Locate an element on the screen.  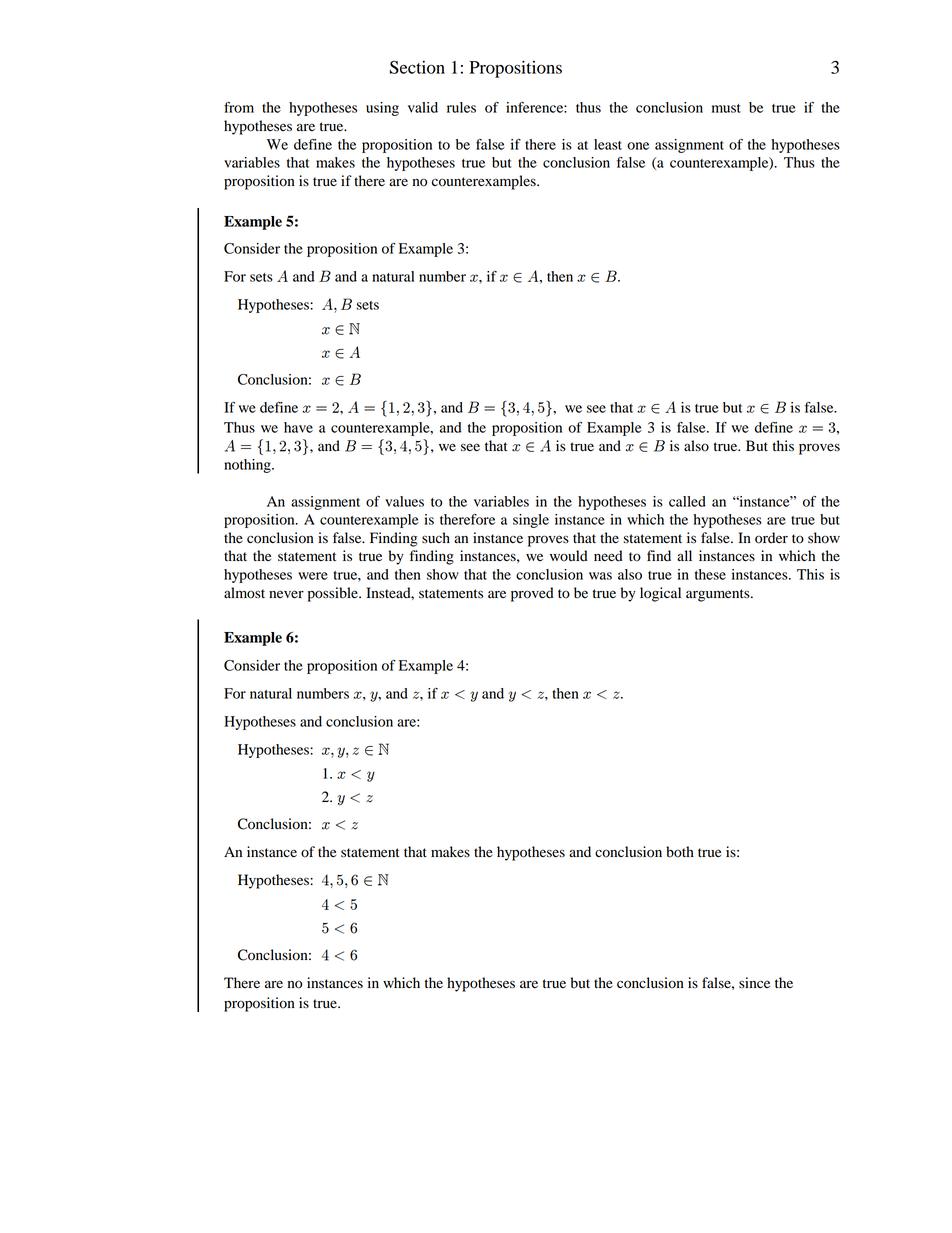
were is located at coordinates (313, 576).
